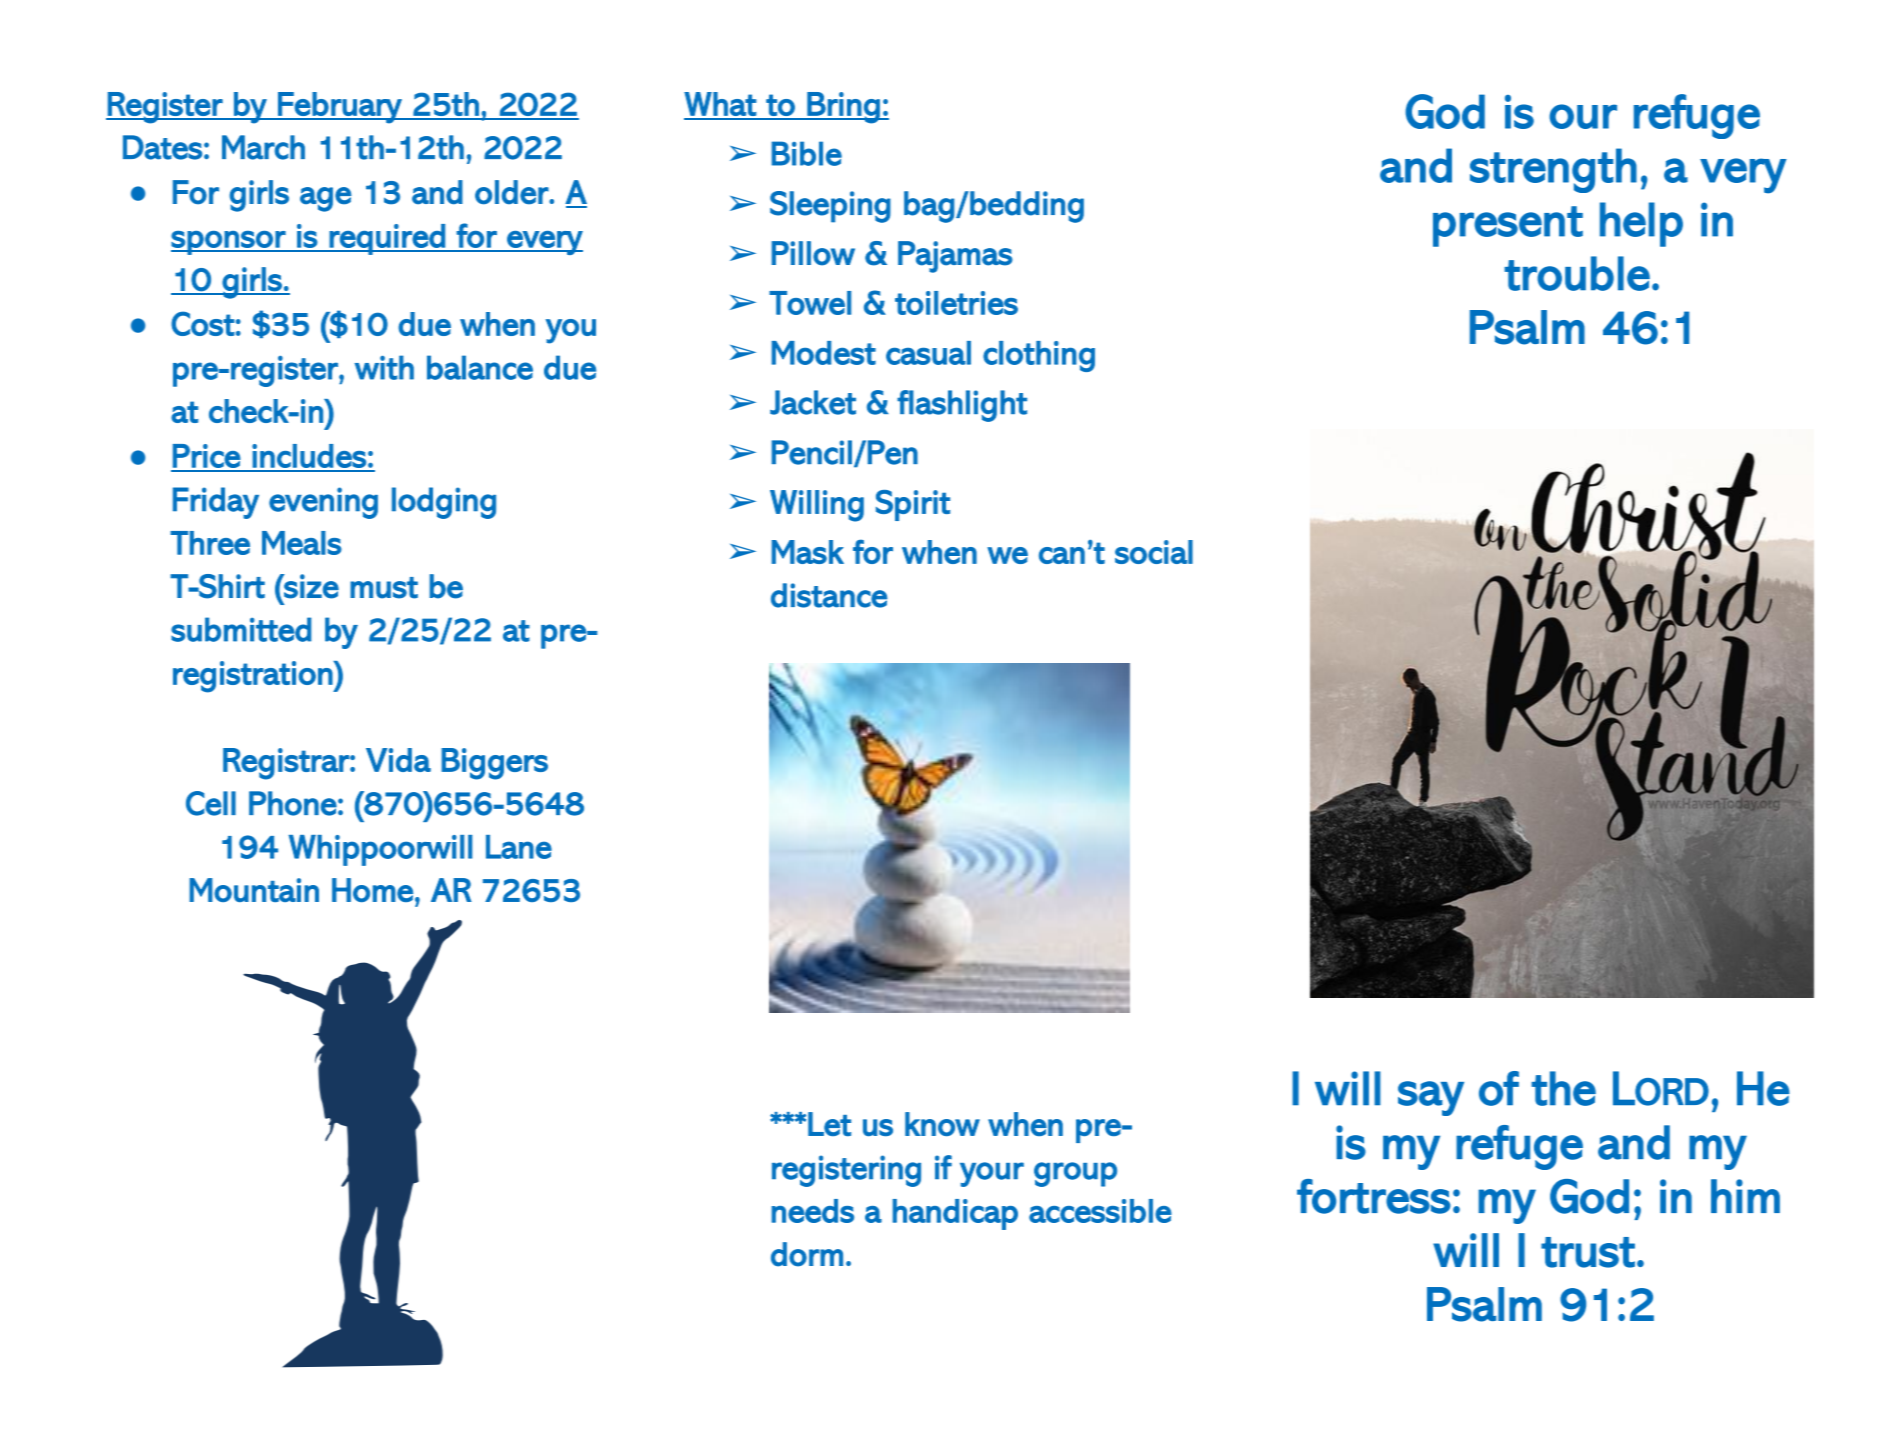 The width and height of the document is (1882, 1455). What do you see at coordinates (1154, 552) in the document?
I see `social` at bounding box center [1154, 552].
